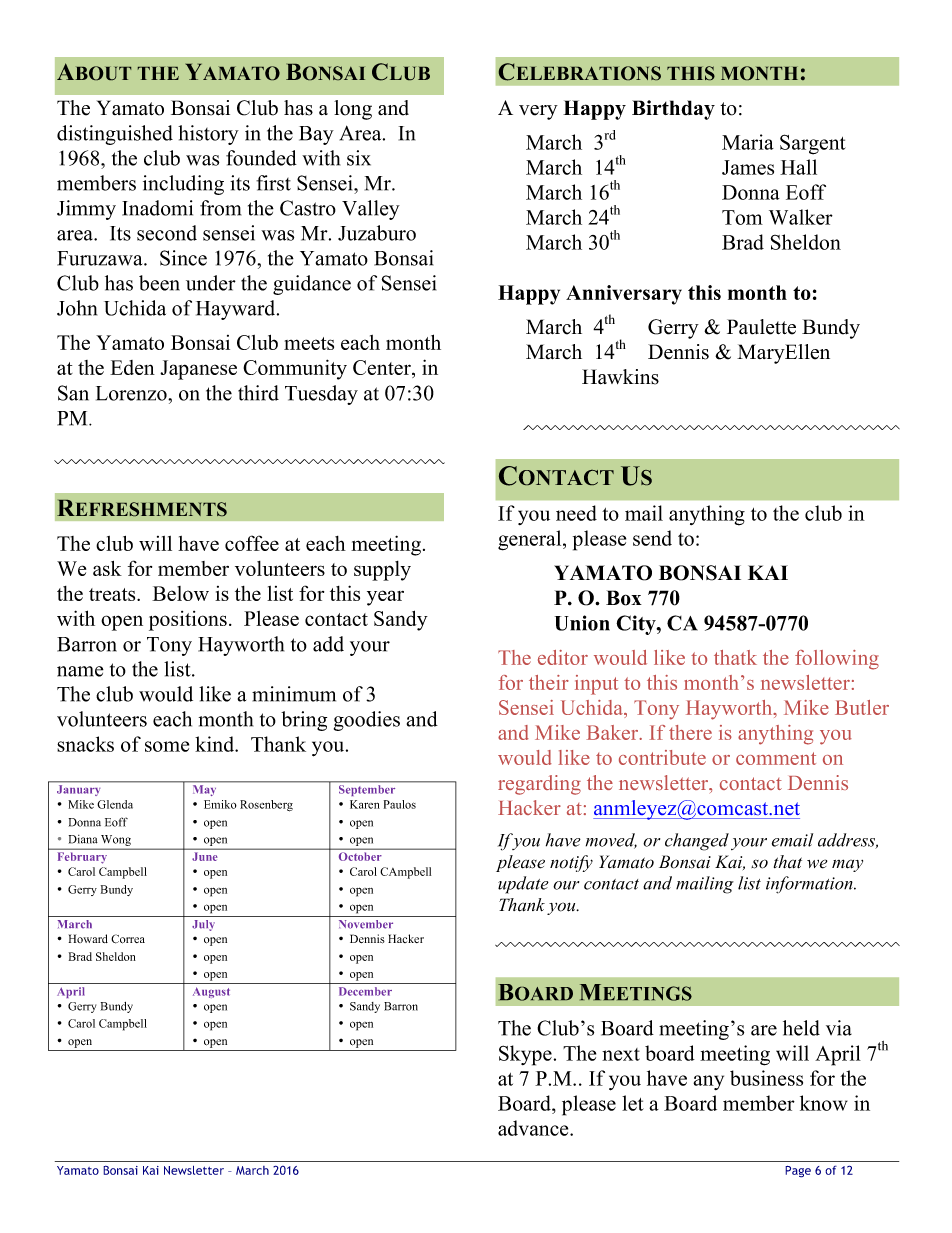 The image size is (952, 1233). What do you see at coordinates (539, 785) in the screenshot?
I see `regarding` at bounding box center [539, 785].
